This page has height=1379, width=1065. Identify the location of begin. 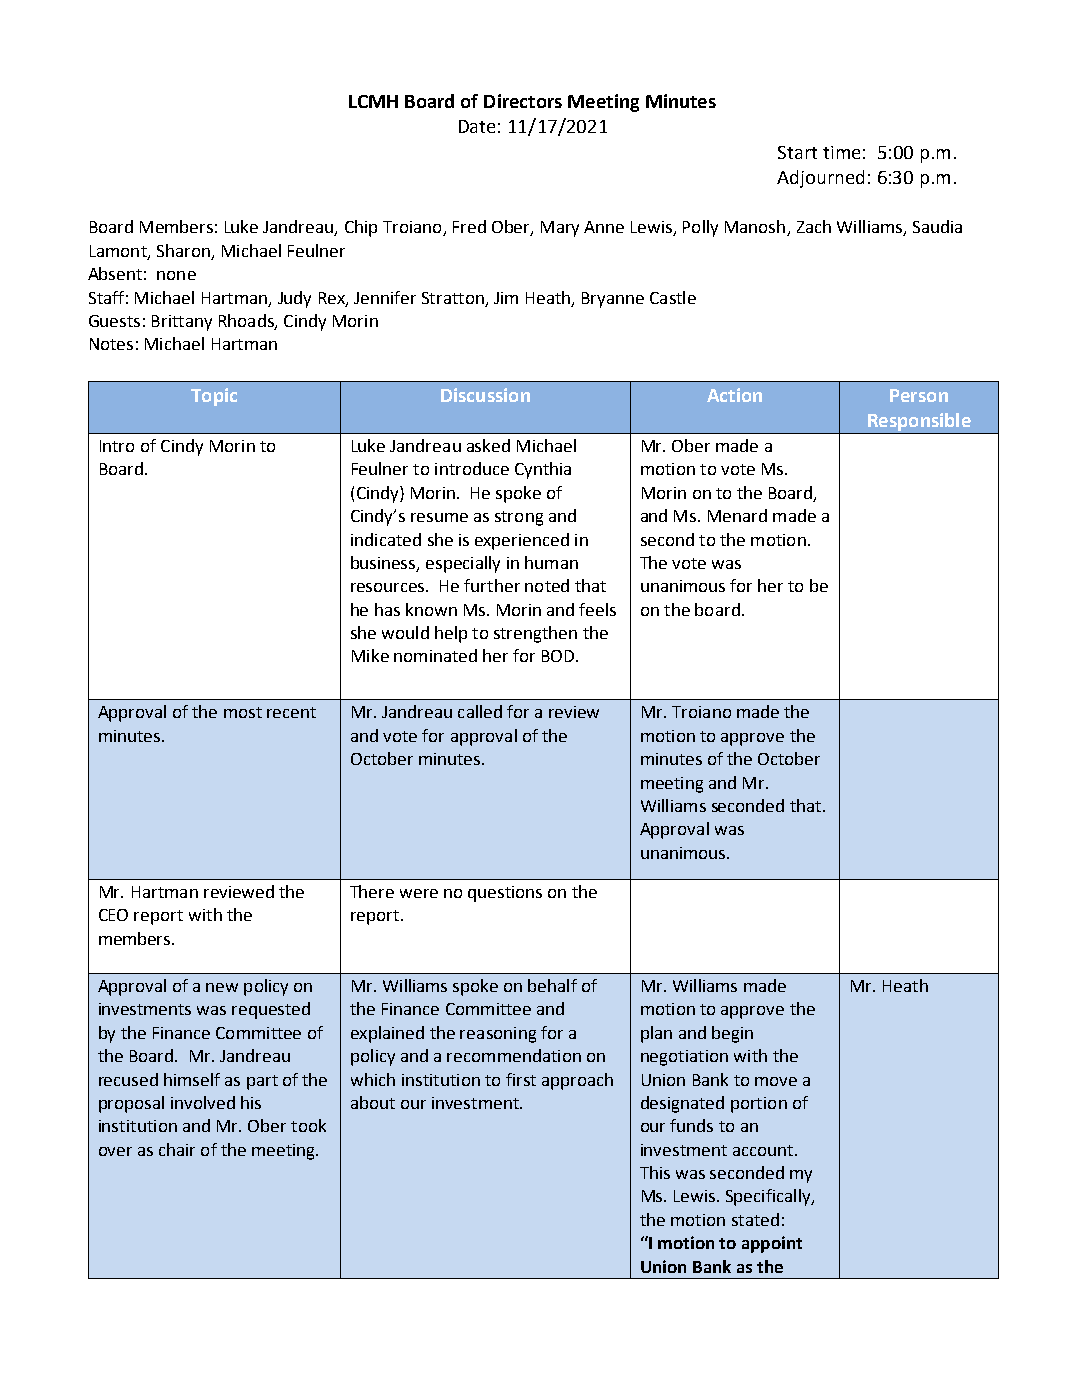
(732, 1034).
